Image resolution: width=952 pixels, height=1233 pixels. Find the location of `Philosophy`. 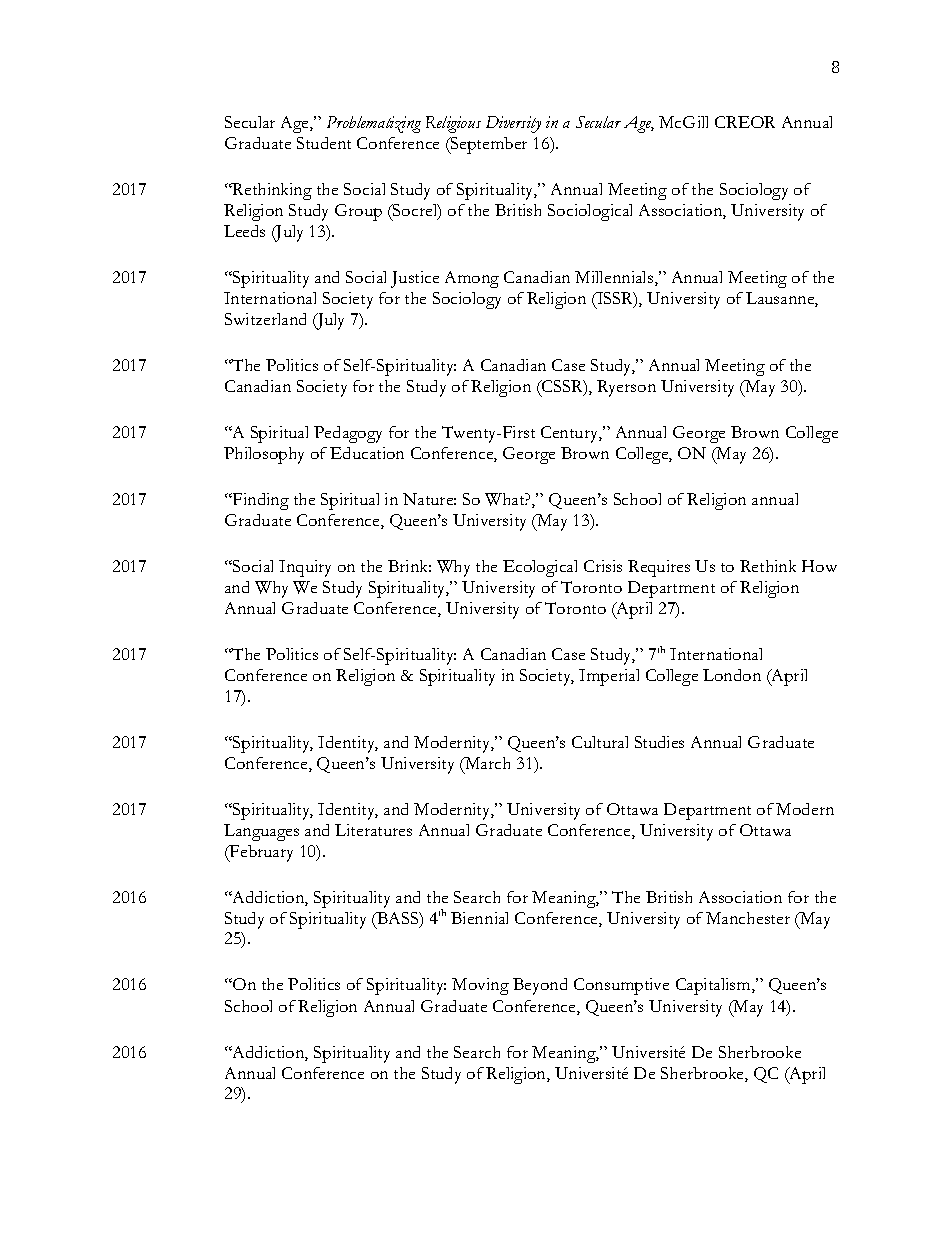

Philosophy is located at coordinates (264, 455).
